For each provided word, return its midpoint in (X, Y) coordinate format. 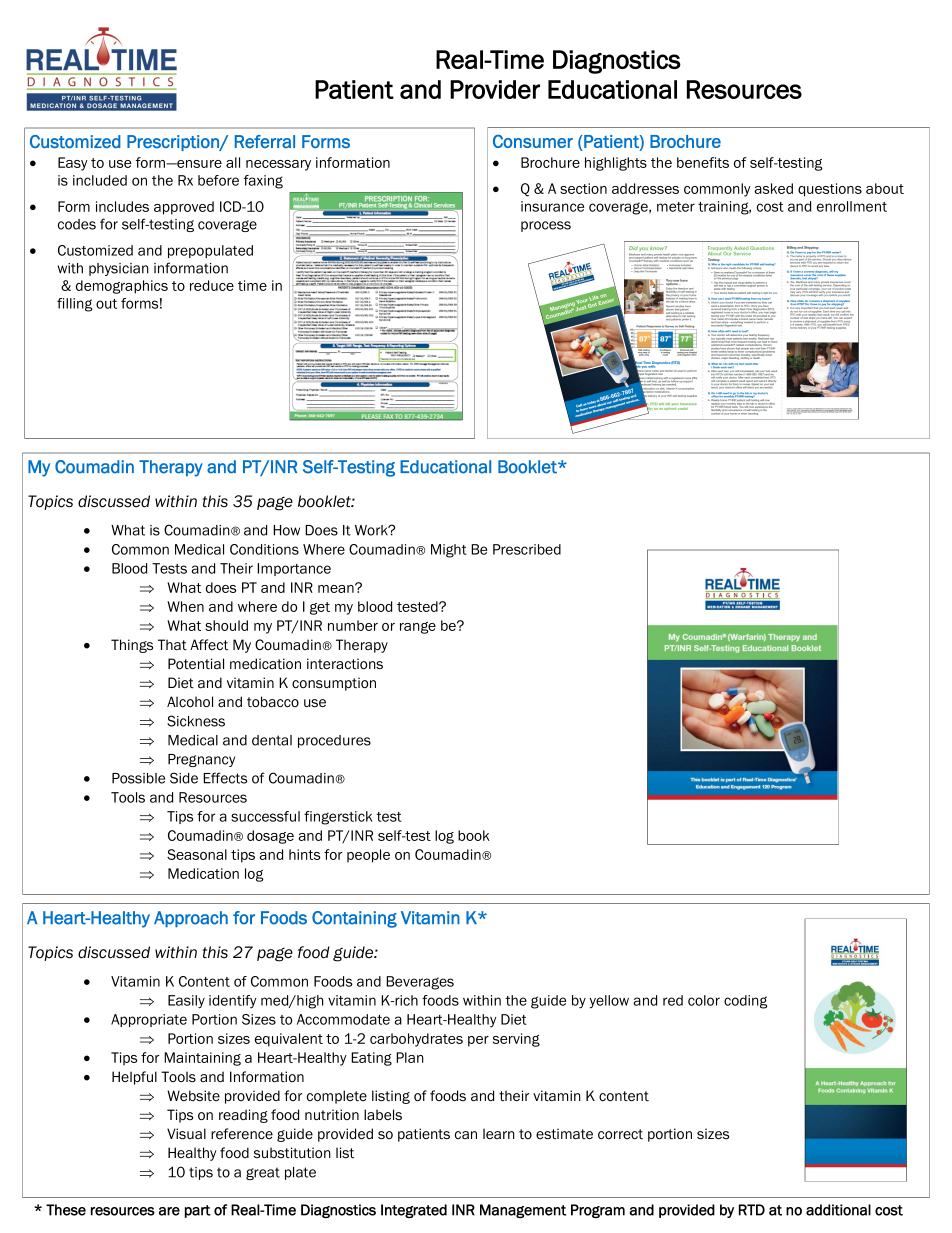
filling (74, 305)
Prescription (174, 143)
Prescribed (527, 549)
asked (773, 188)
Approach (191, 919)
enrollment (852, 206)
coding (745, 1002)
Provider (495, 89)
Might (449, 551)
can (466, 1135)
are (169, 1211)
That (172, 644)
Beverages (420, 983)
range (418, 628)
